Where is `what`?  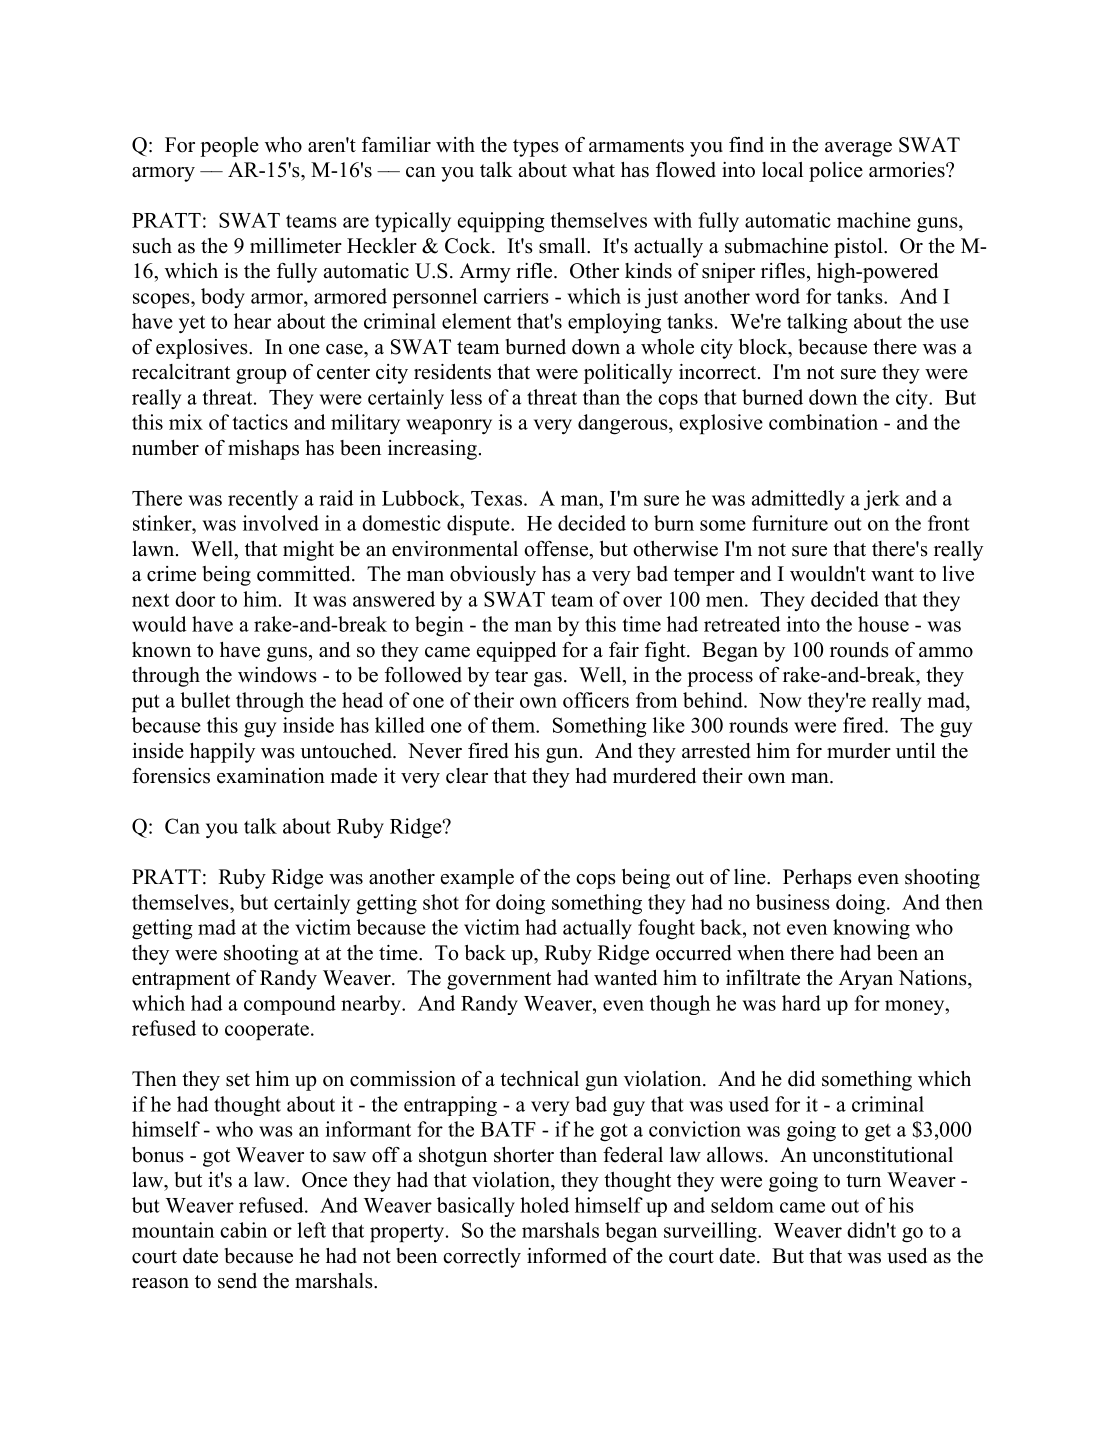
what is located at coordinates (593, 169).
